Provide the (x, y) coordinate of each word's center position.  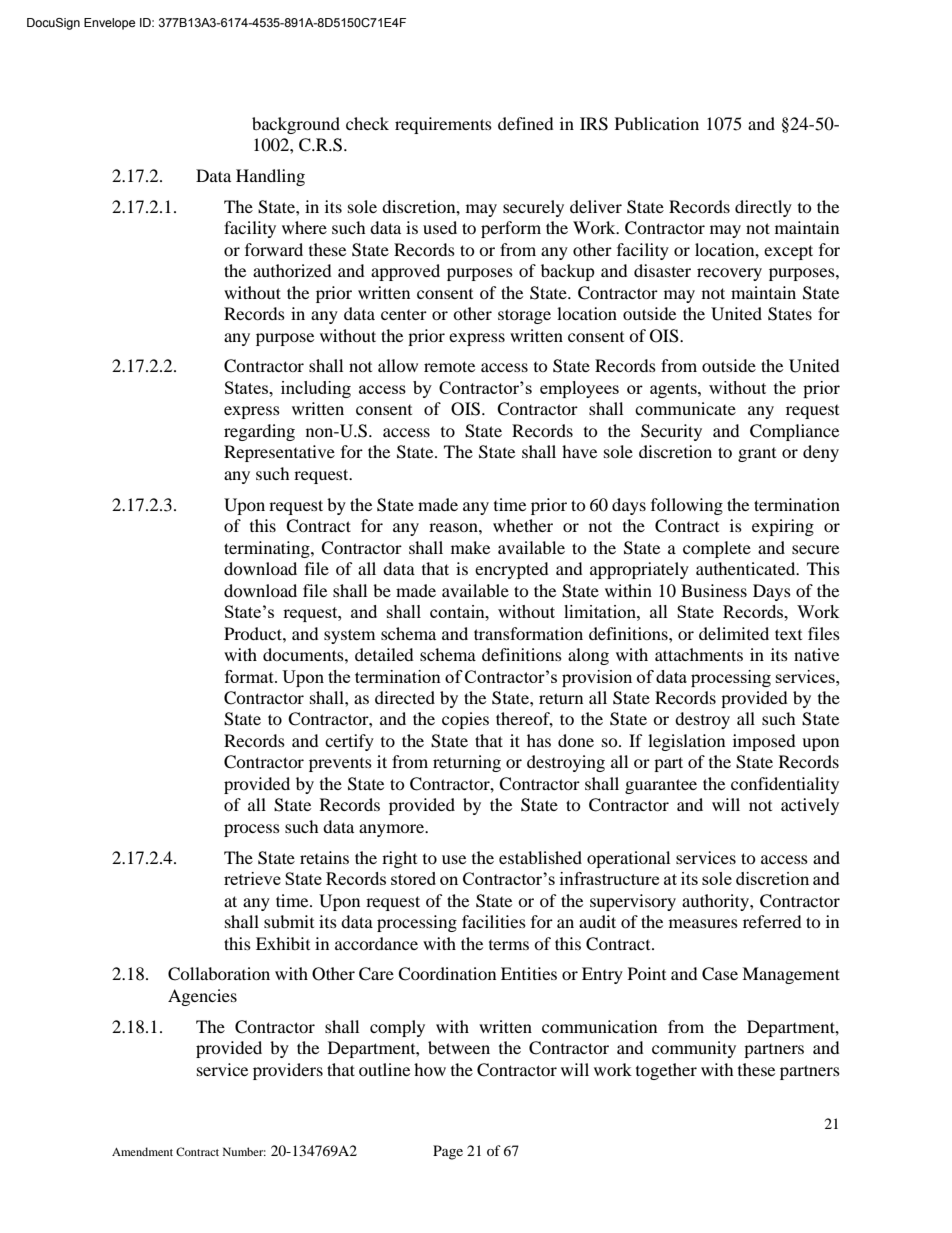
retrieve (252, 878)
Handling (270, 177)
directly (763, 208)
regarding (259, 432)
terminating (268, 549)
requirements (443, 125)
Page (448, 1152)
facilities (494, 921)
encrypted (512, 570)
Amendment (142, 1151)
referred (772, 921)
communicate (685, 408)
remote (449, 366)
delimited (734, 633)
